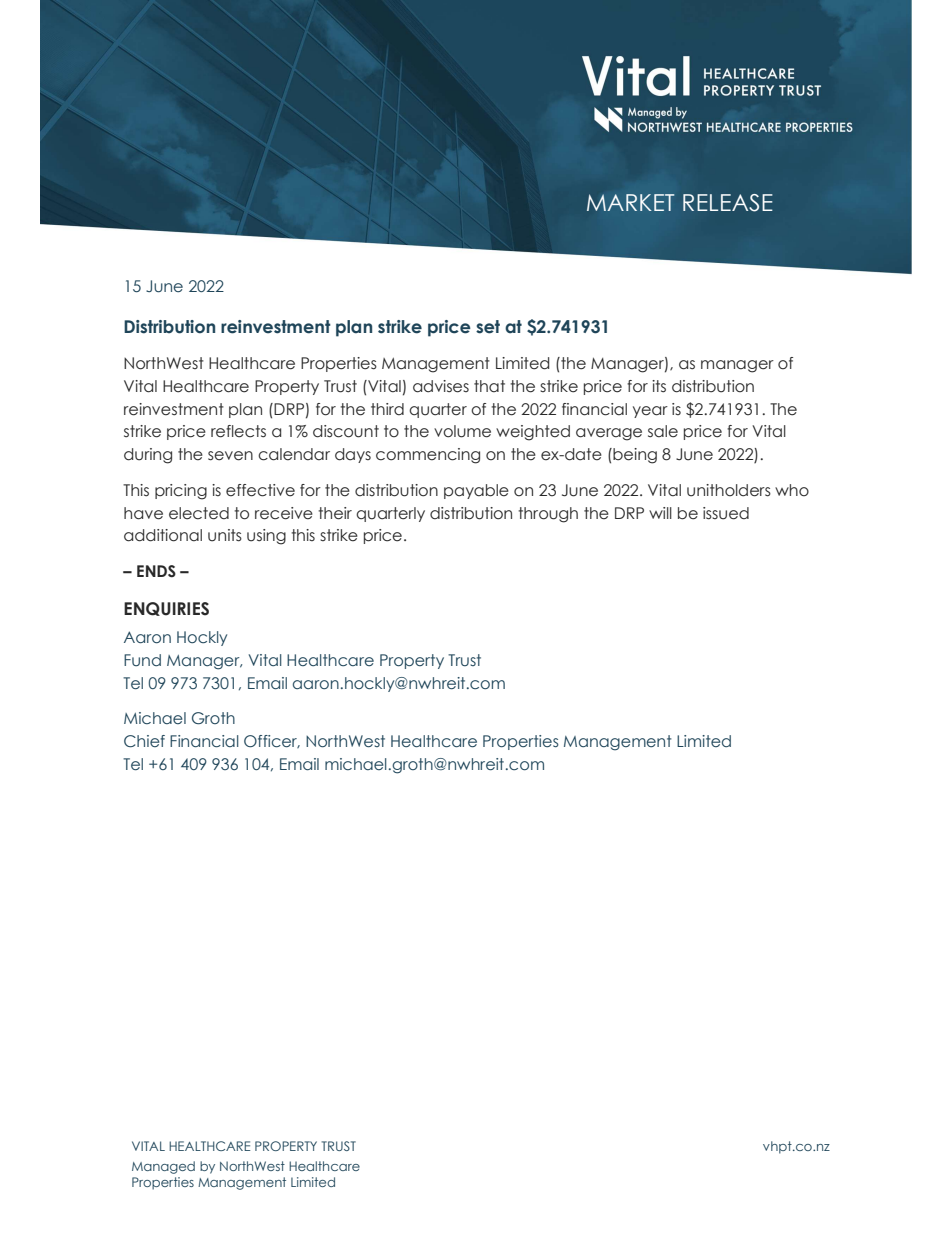  Describe the element at coordinates (660, 513) in the image. I see `will` at that location.
